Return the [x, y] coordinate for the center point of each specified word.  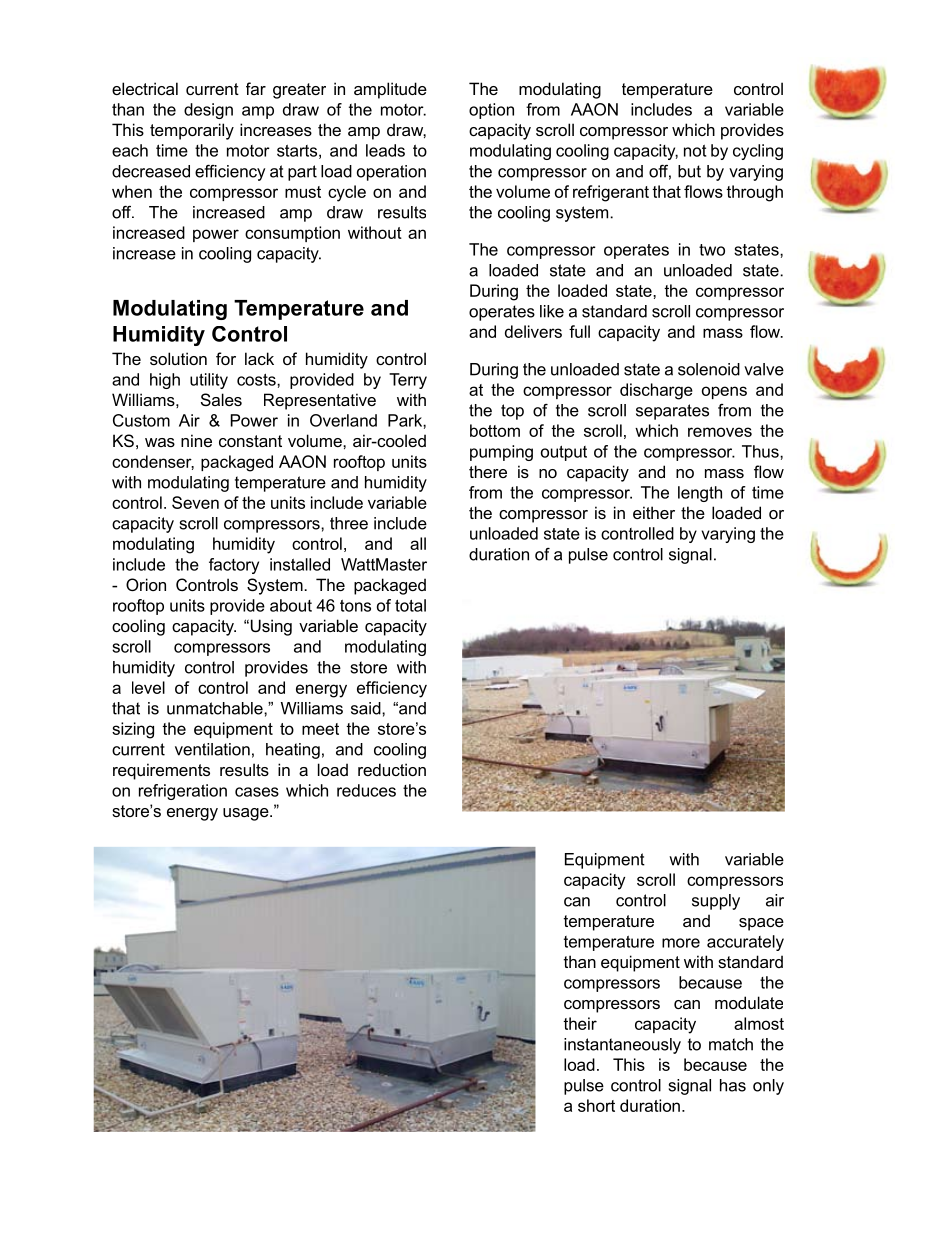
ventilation [212, 749]
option [491, 111]
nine [196, 440]
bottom [495, 430]
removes [720, 432]
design [208, 111]
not [695, 151]
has [733, 1085]
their [580, 1023]
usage [247, 814]
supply [716, 902]
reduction [392, 769]
